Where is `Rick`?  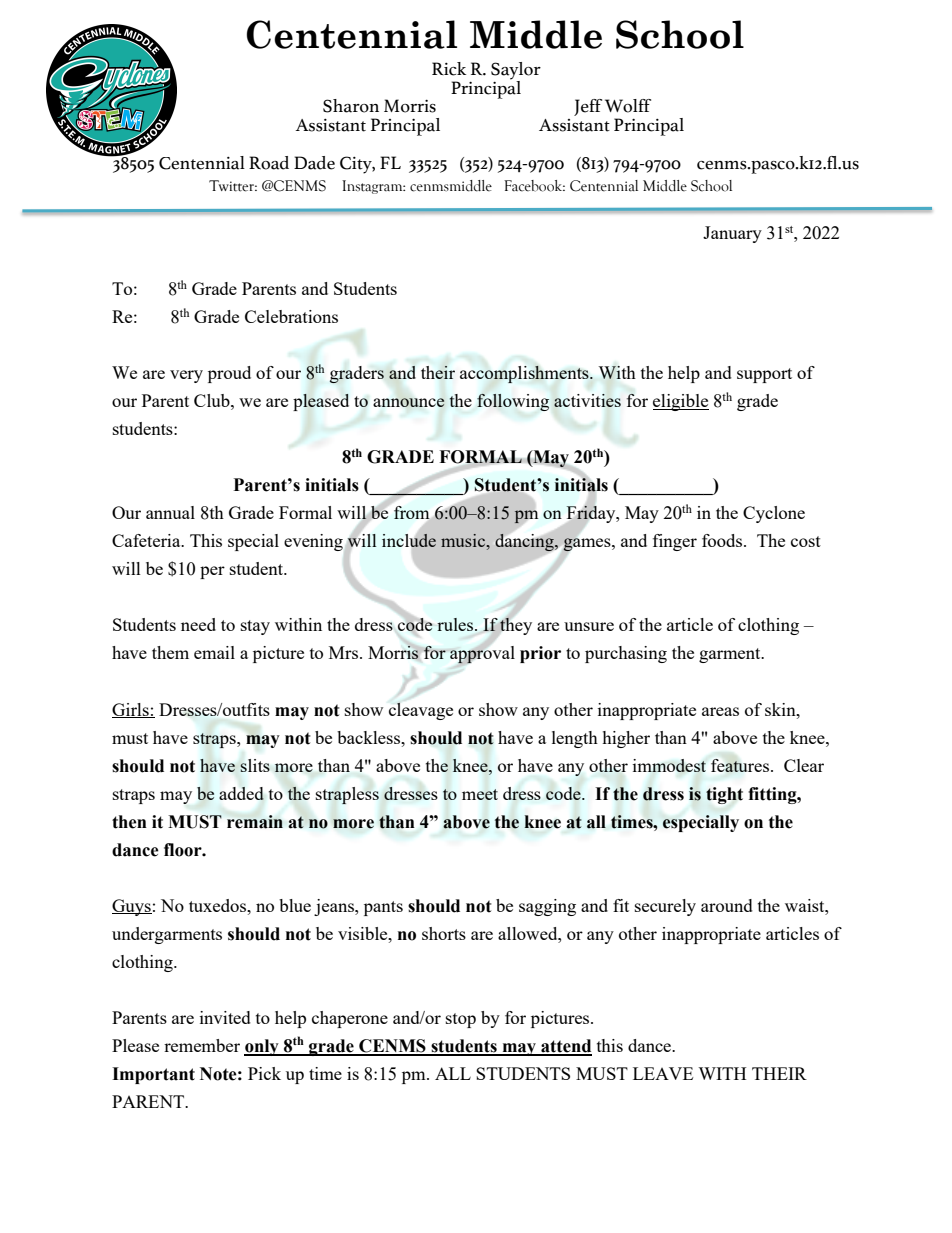
Rick is located at coordinates (449, 69).
